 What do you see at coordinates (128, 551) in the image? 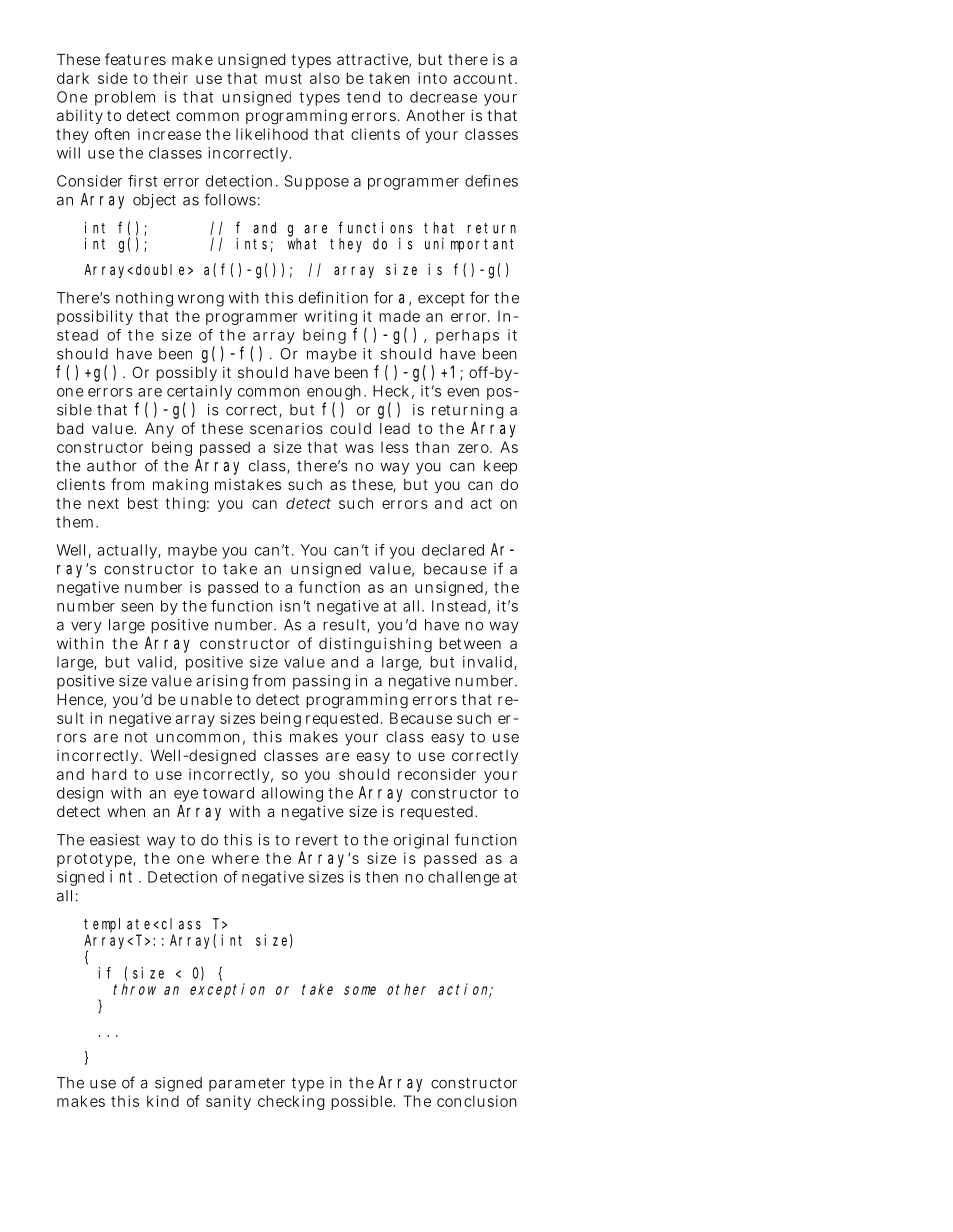
I see `actually` at bounding box center [128, 551].
